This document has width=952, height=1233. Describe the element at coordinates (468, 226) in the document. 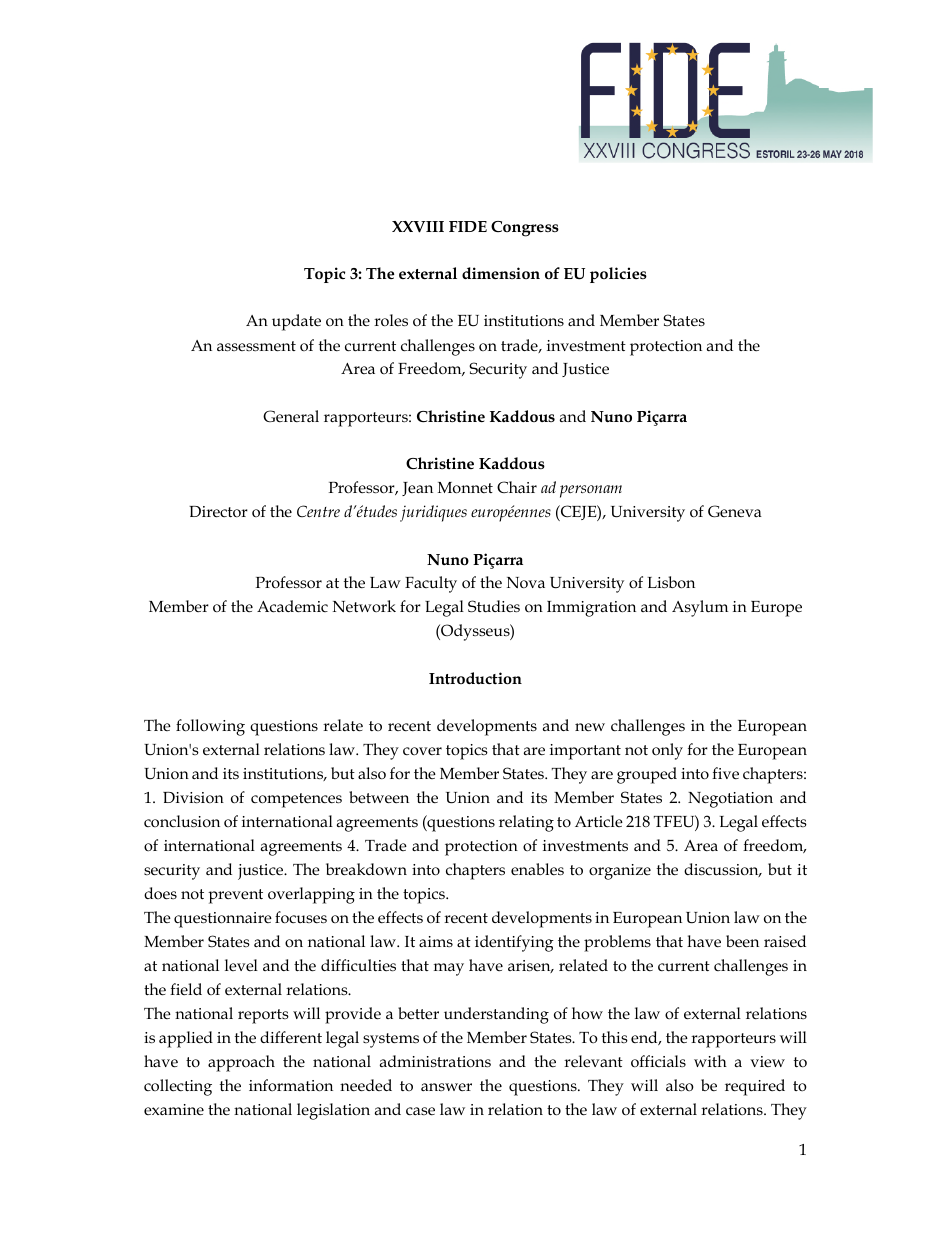

I see `FIDE` at that location.
